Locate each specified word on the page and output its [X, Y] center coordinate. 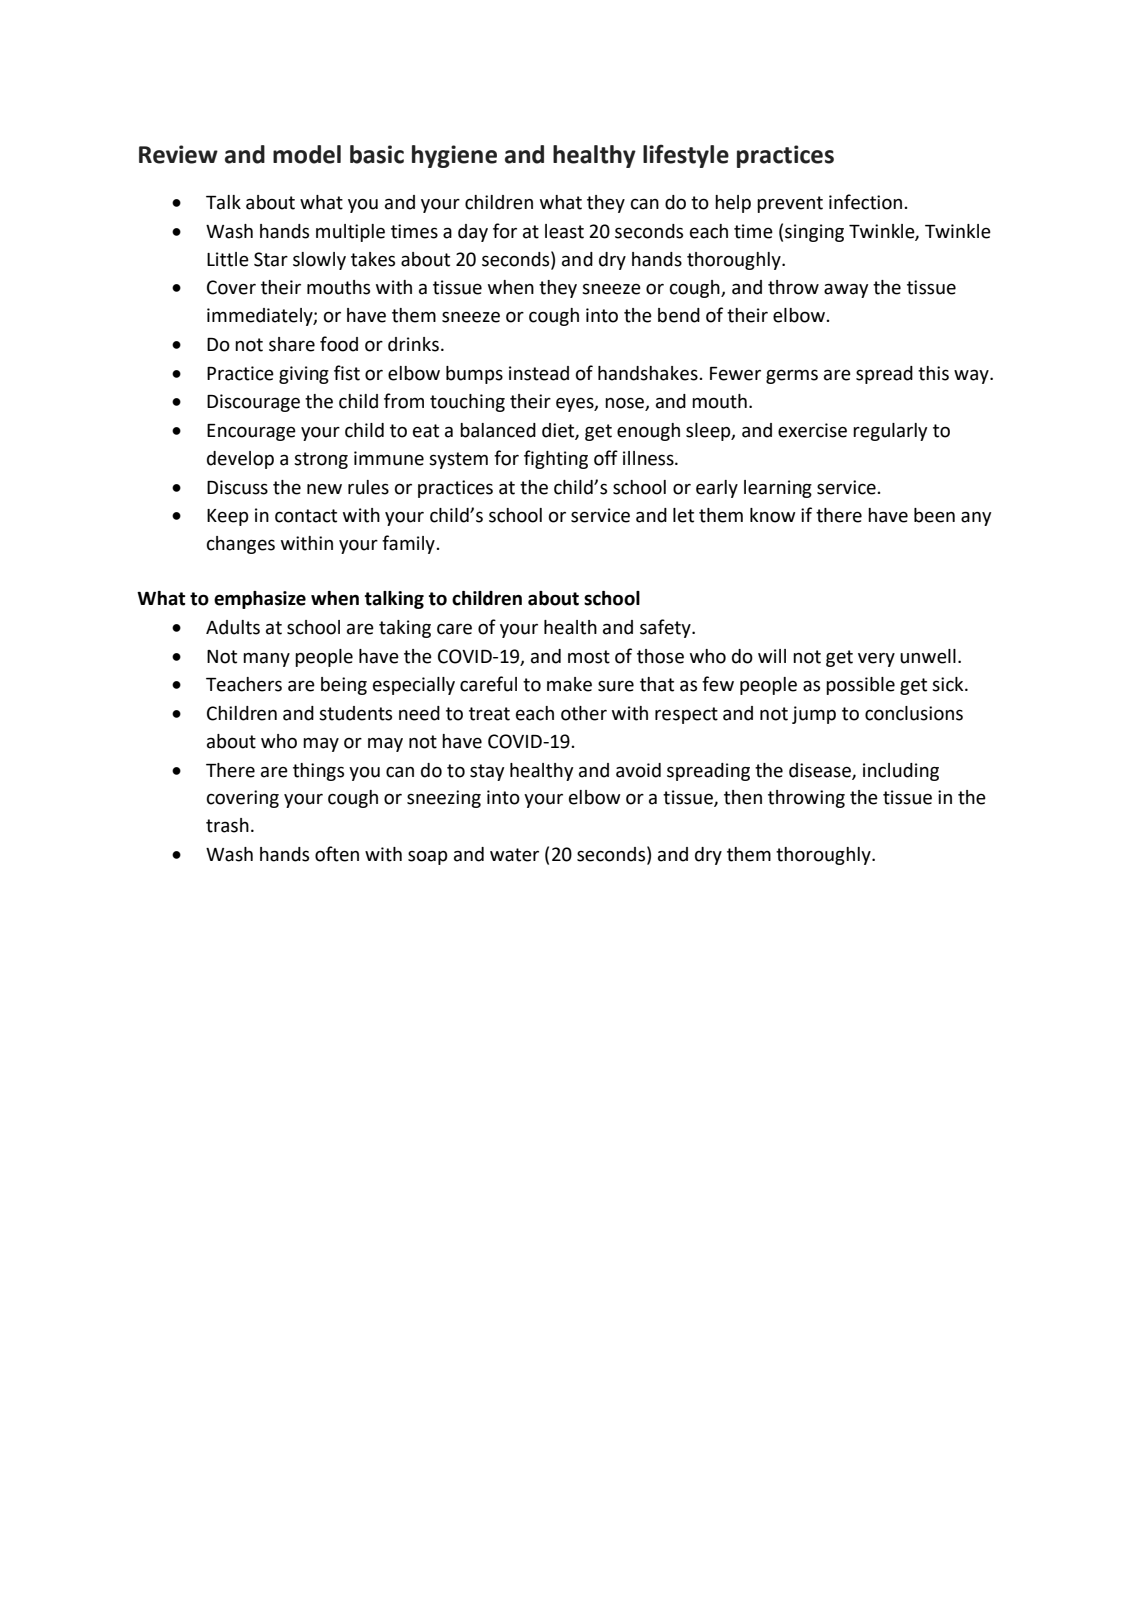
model [307, 154]
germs [792, 376]
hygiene [454, 156]
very [876, 660]
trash [227, 825]
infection [867, 202]
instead [539, 373]
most [589, 657]
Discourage [253, 403]
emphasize [260, 600]
